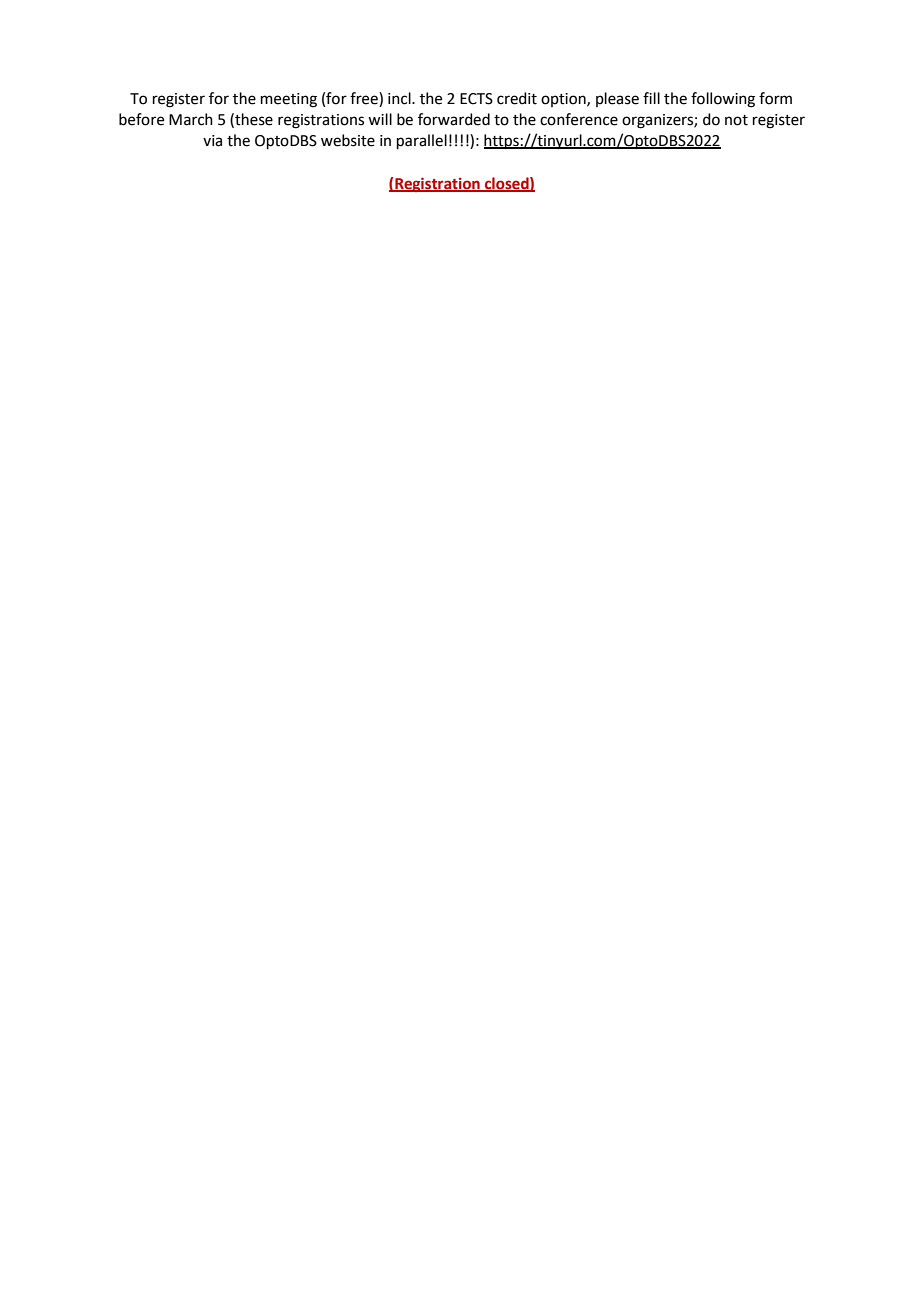 The width and height of the screenshot is (924, 1309). Describe the element at coordinates (400, 98) in the screenshot. I see `incl` at that location.
